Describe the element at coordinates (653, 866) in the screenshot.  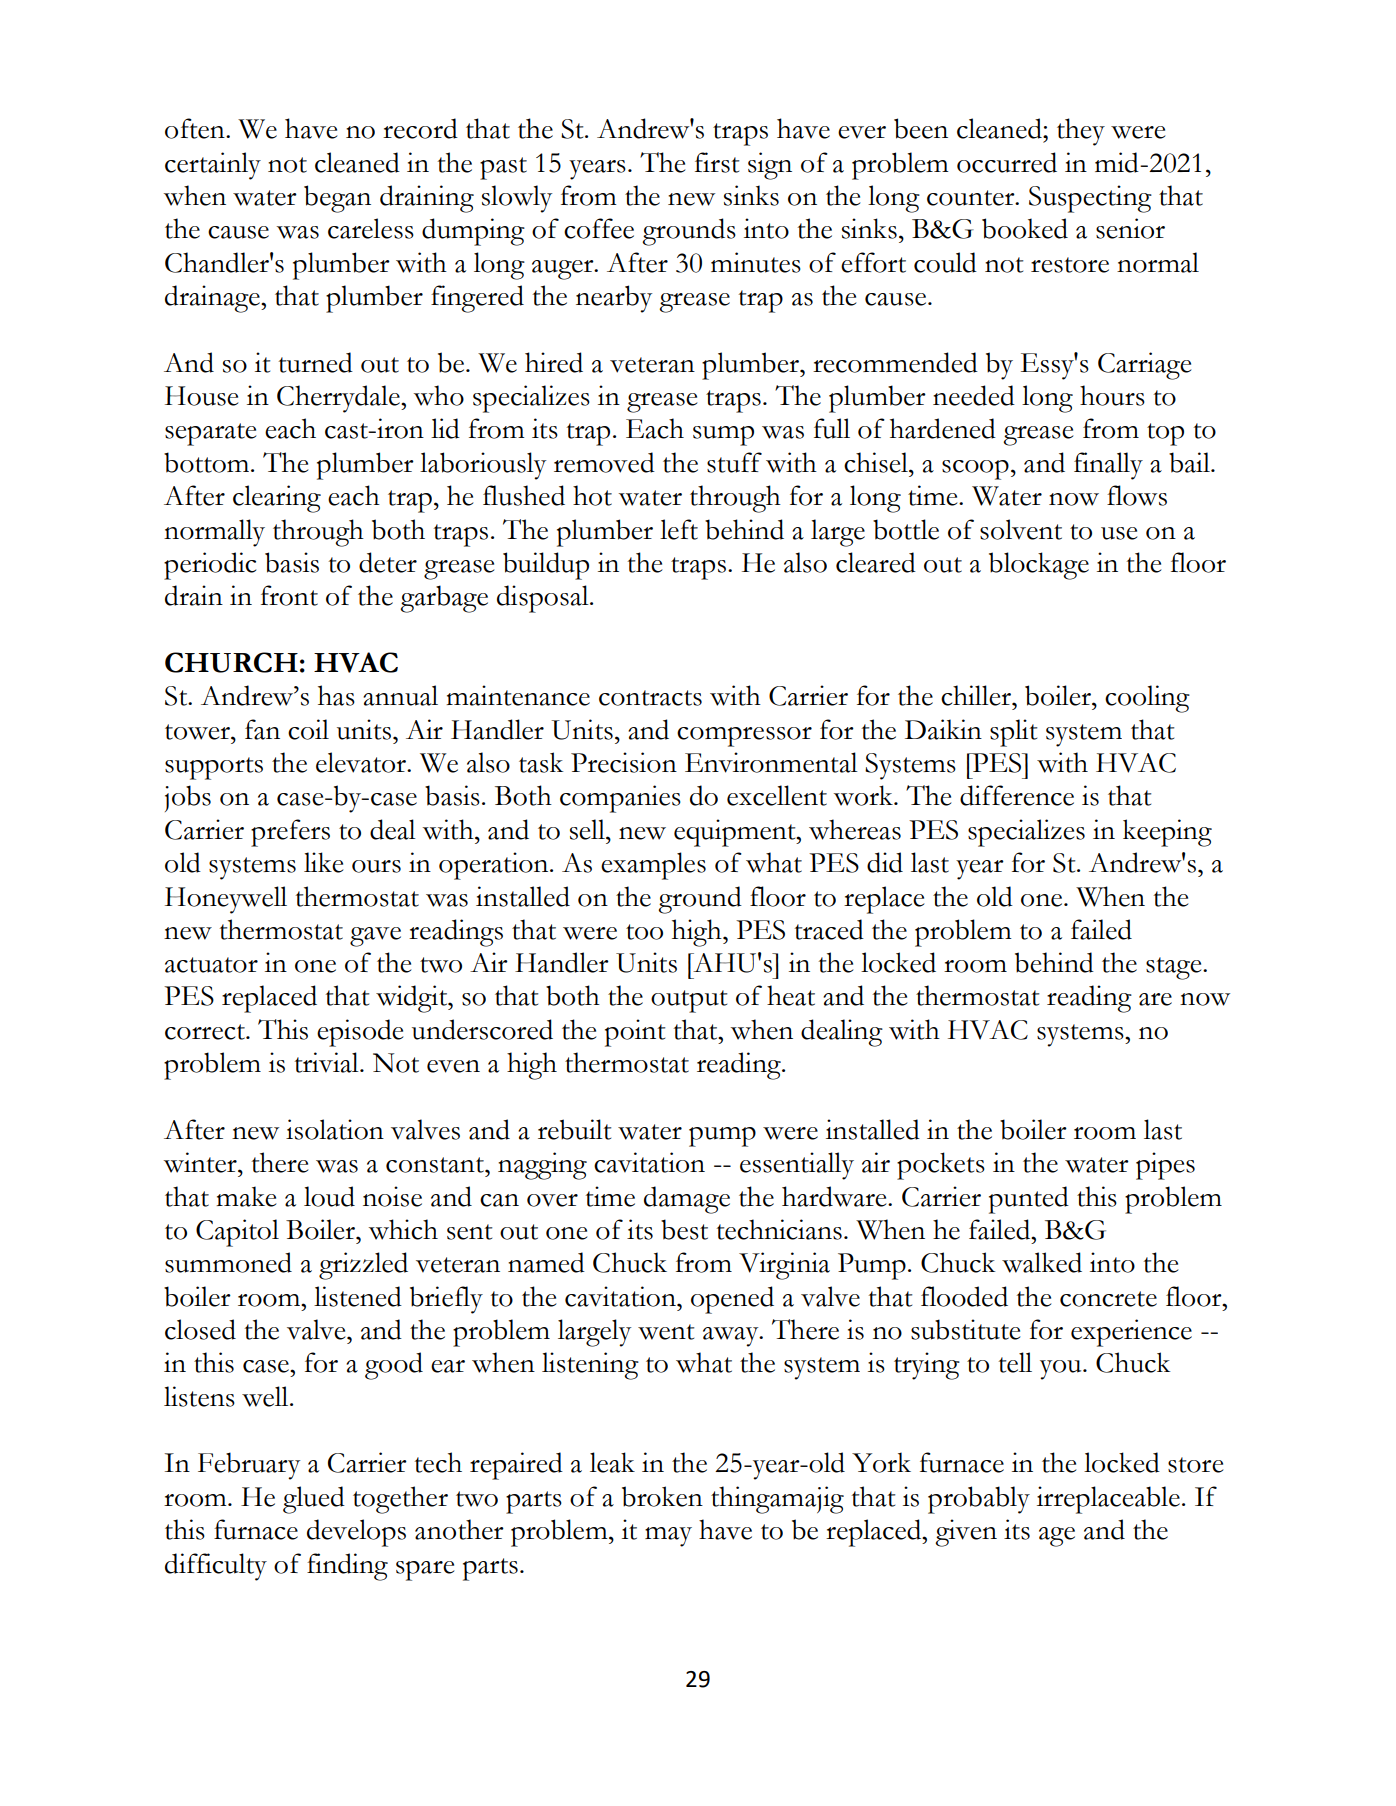
I see `examples` at that location.
